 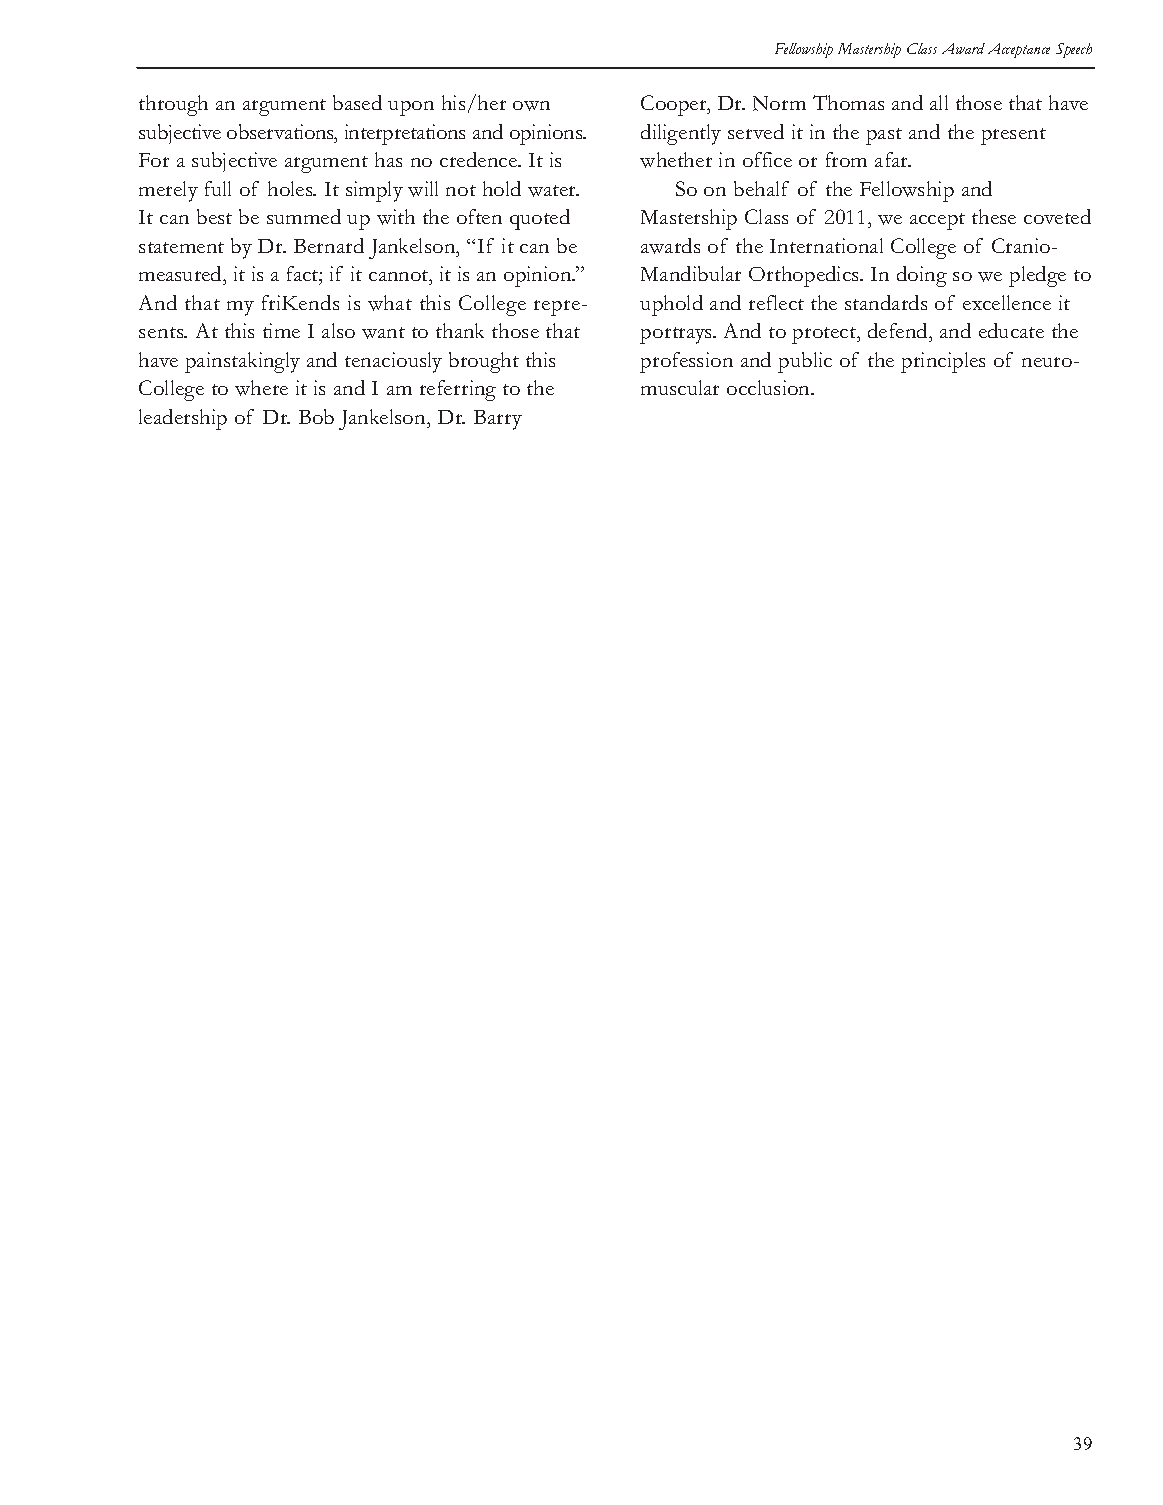 I want to click on Bernard, so click(x=329, y=245).
